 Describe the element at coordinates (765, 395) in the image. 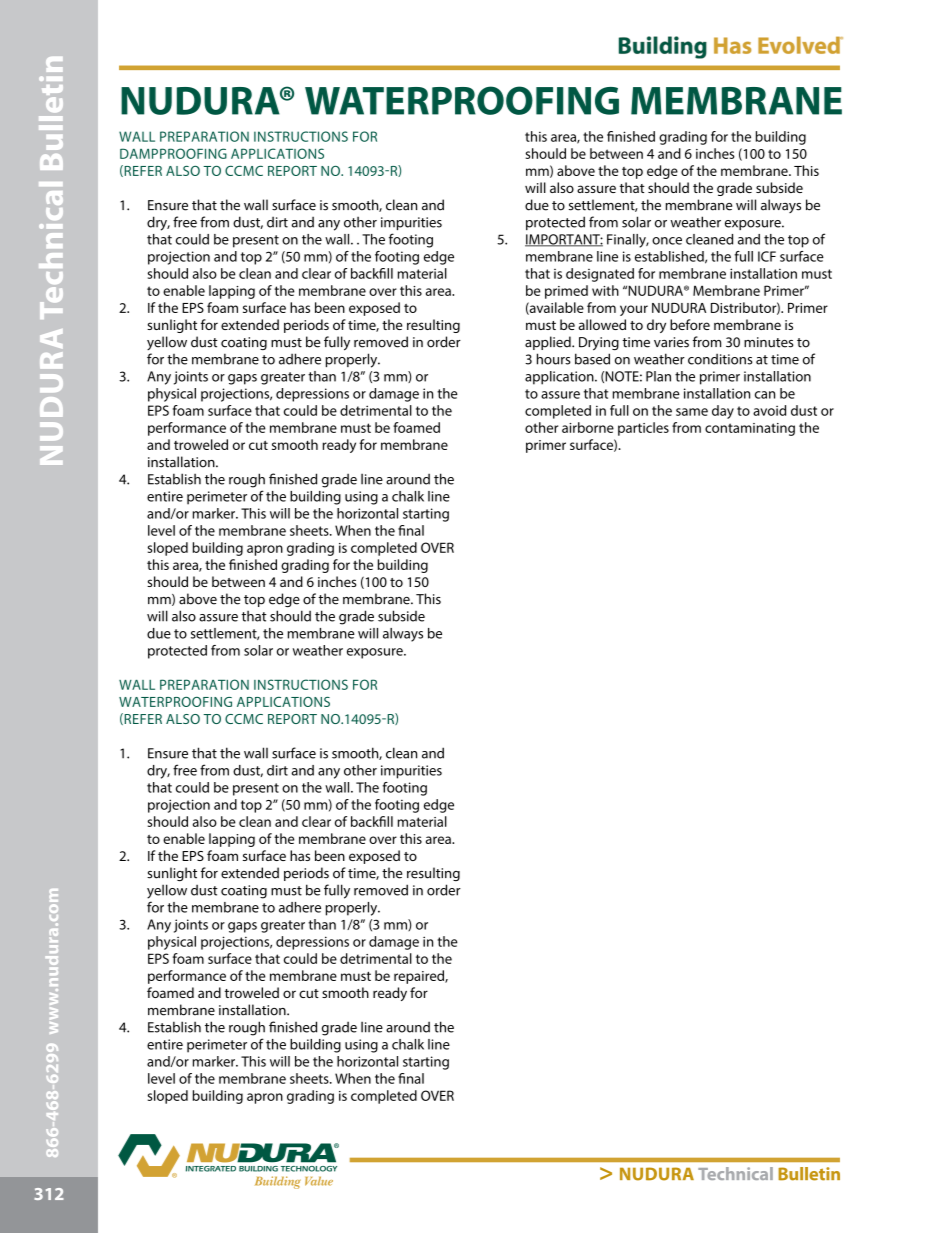

I see `can` at that location.
